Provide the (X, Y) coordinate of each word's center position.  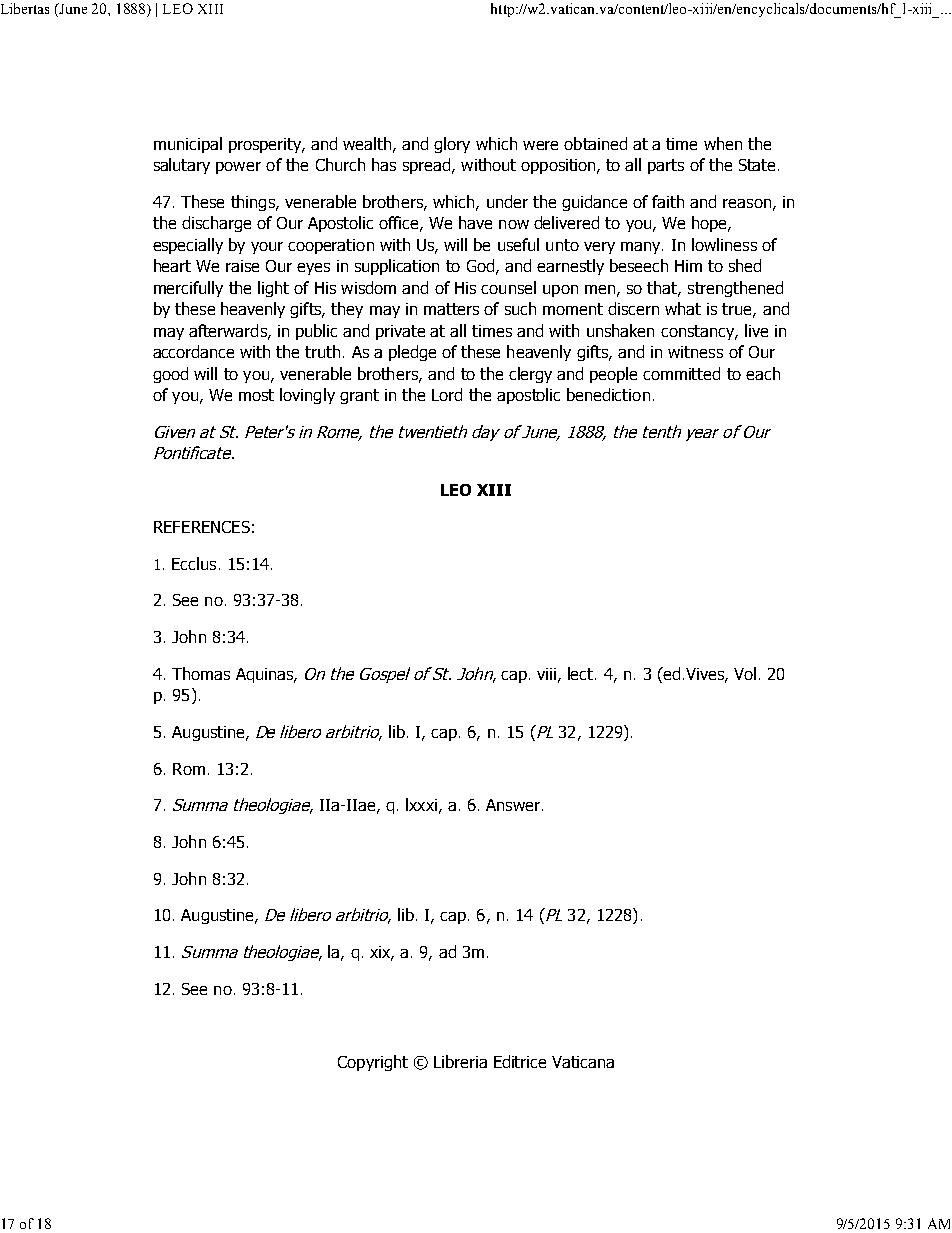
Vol (745, 673)
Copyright (373, 1063)
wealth (367, 143)
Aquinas (265, 675)
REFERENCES (202, 527)
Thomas (201, 673)
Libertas (25, 8)
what (683, 308)
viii (548, 675)
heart (172, 265)
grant (359, 396)
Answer (513, 805)
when (723, 143)
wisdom (368, 287)
